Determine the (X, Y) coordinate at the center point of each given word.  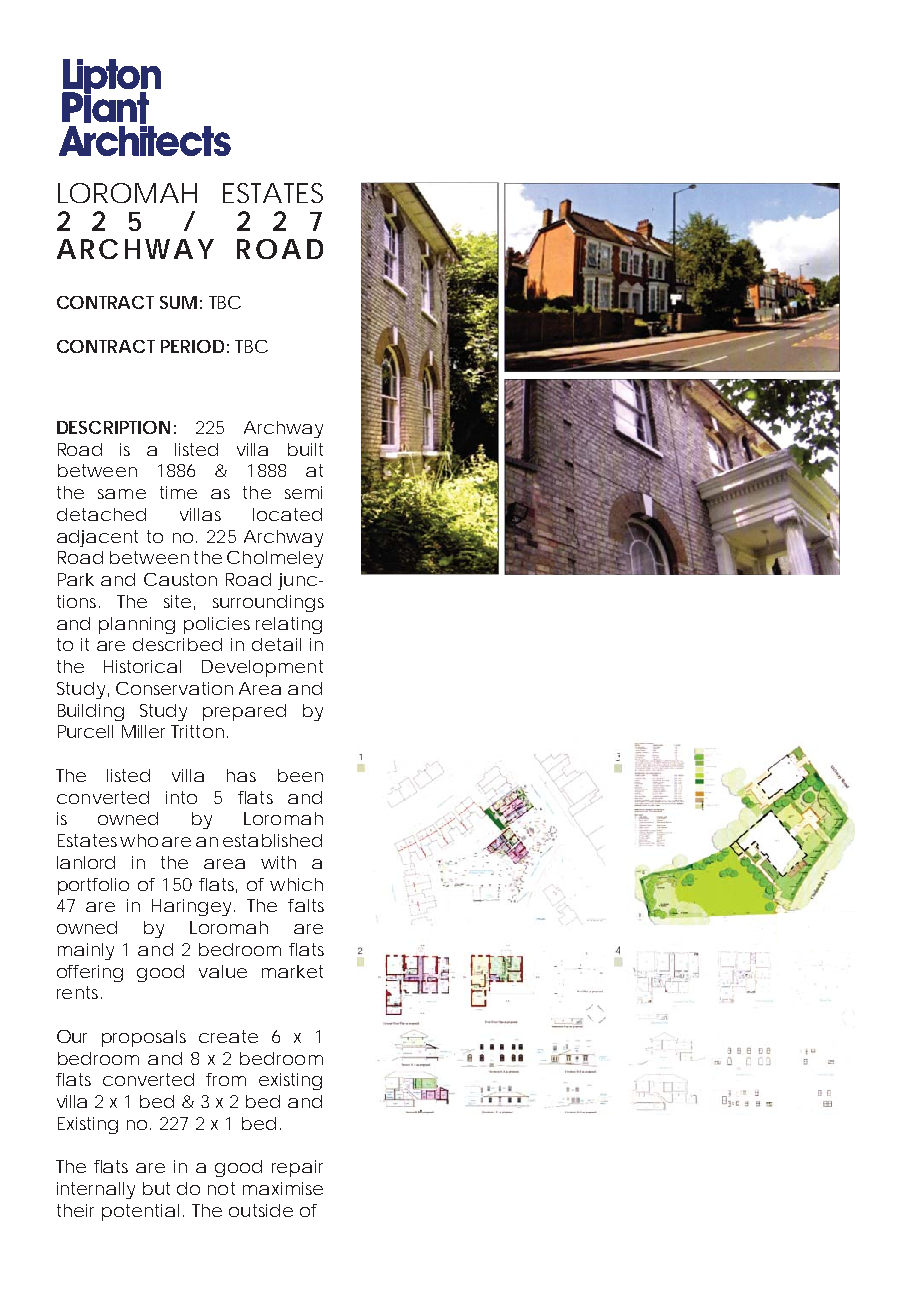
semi (303, 492)
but (156, 1188)
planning (137, 625)
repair (297, 1168)
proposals (144, 1038)
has (241, 775)
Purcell (85, 731)
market (292, 971)
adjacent (97, 538)
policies (217, 625)
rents (77, 992)
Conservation (174, 688)
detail (276, 644)
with (278, 862)
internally (96, 1190)
